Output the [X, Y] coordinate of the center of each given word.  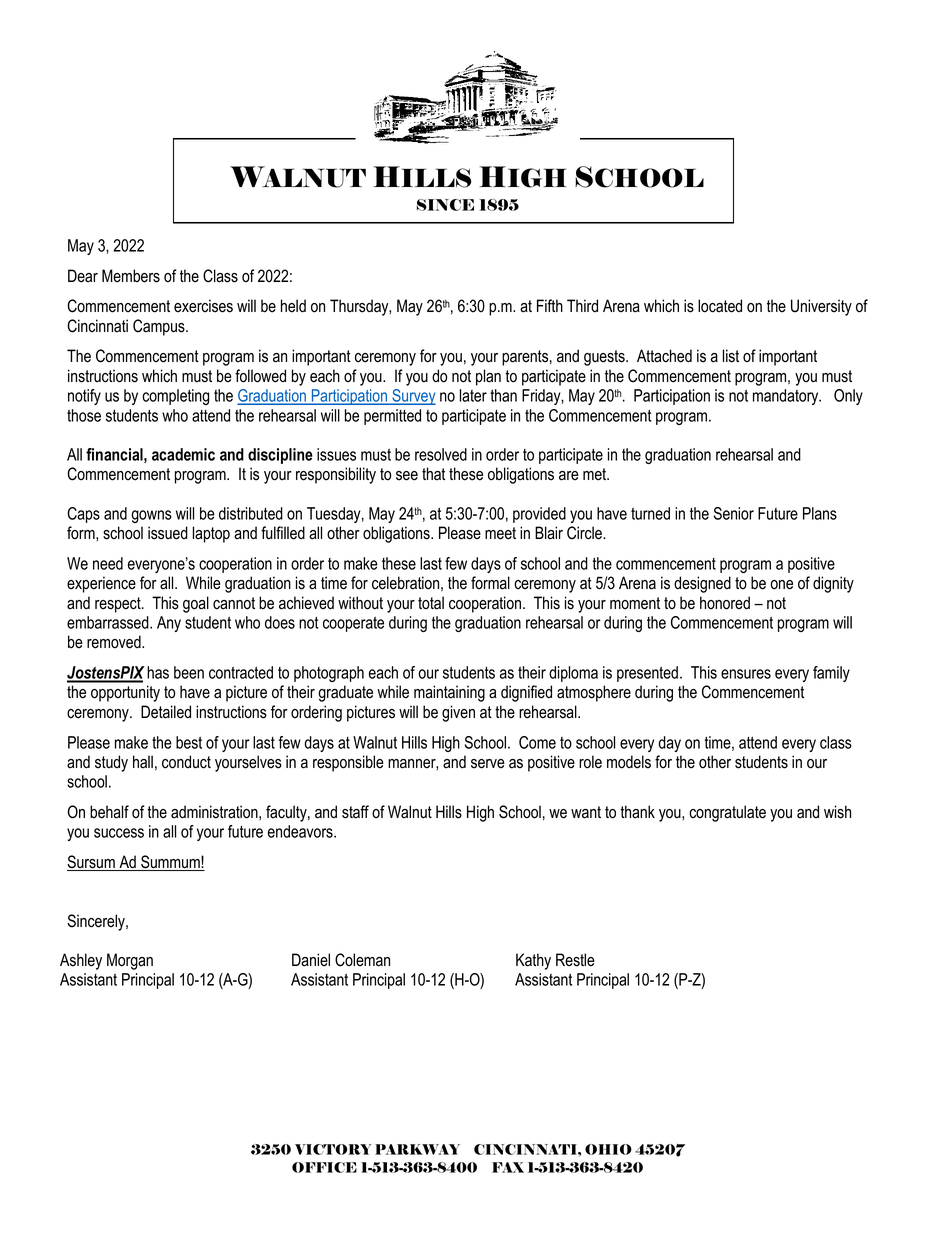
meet [500, 533]
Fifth [550, 305]
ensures [746, 674]
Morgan [130, 961]
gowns [151, 516]
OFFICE [324, 1167]
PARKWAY [417, 1149]
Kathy [533, 961]
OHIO [608, 1149]
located [720, 306]
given [458, 713]
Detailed [166, 712]
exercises [203, 306]
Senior [734, 513]
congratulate [727, 813]
